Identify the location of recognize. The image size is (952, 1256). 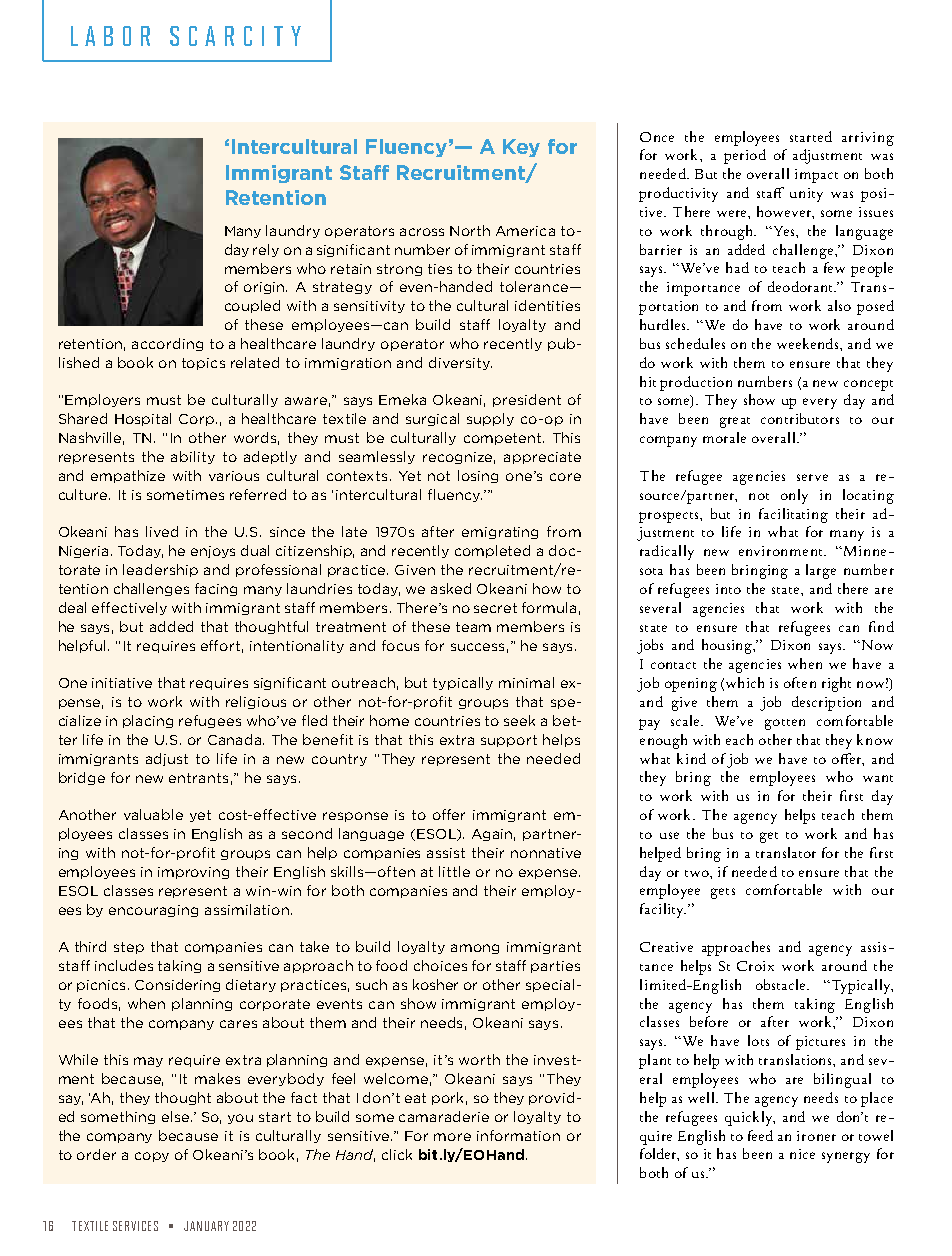
(459, 458).
